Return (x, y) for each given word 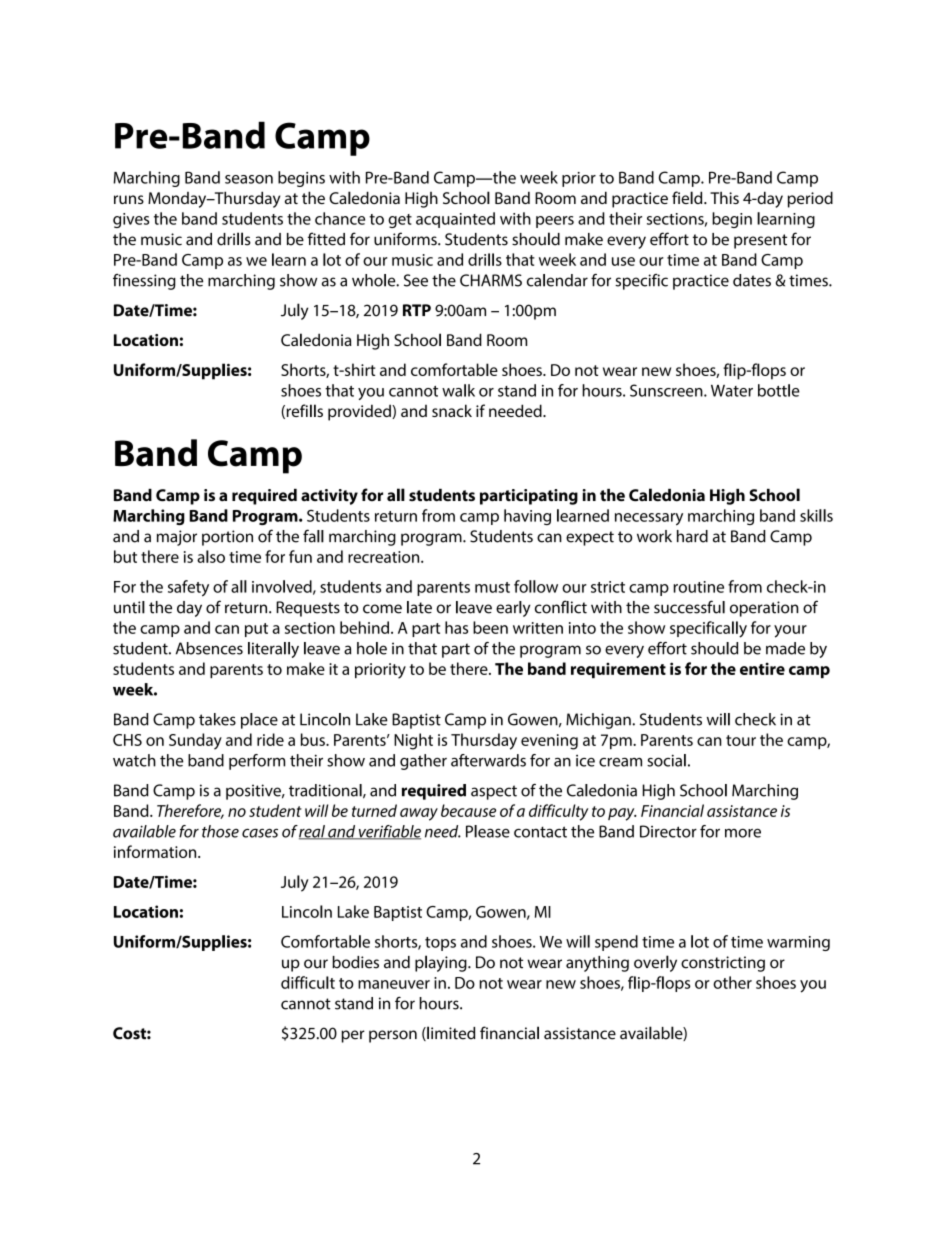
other (732, 982)
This (724, 198)
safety (188, 588)
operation (764, 609)
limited (450, 1033)
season (249, 179)
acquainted (455, 220)
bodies (355, 962)
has (456, 627)
